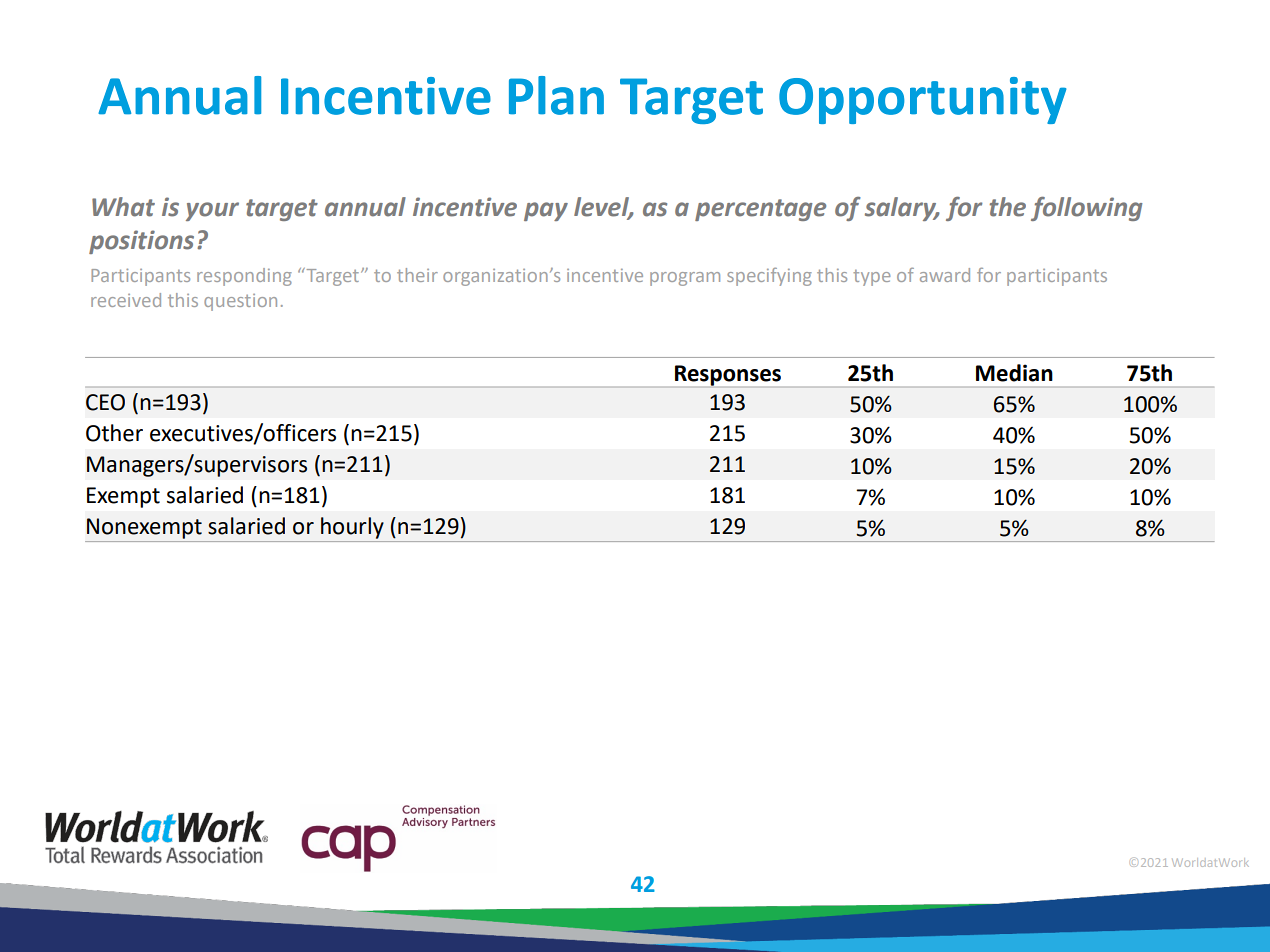 This screenshot has width=1270, height=952. I want to click on your, so click(212, 211).
